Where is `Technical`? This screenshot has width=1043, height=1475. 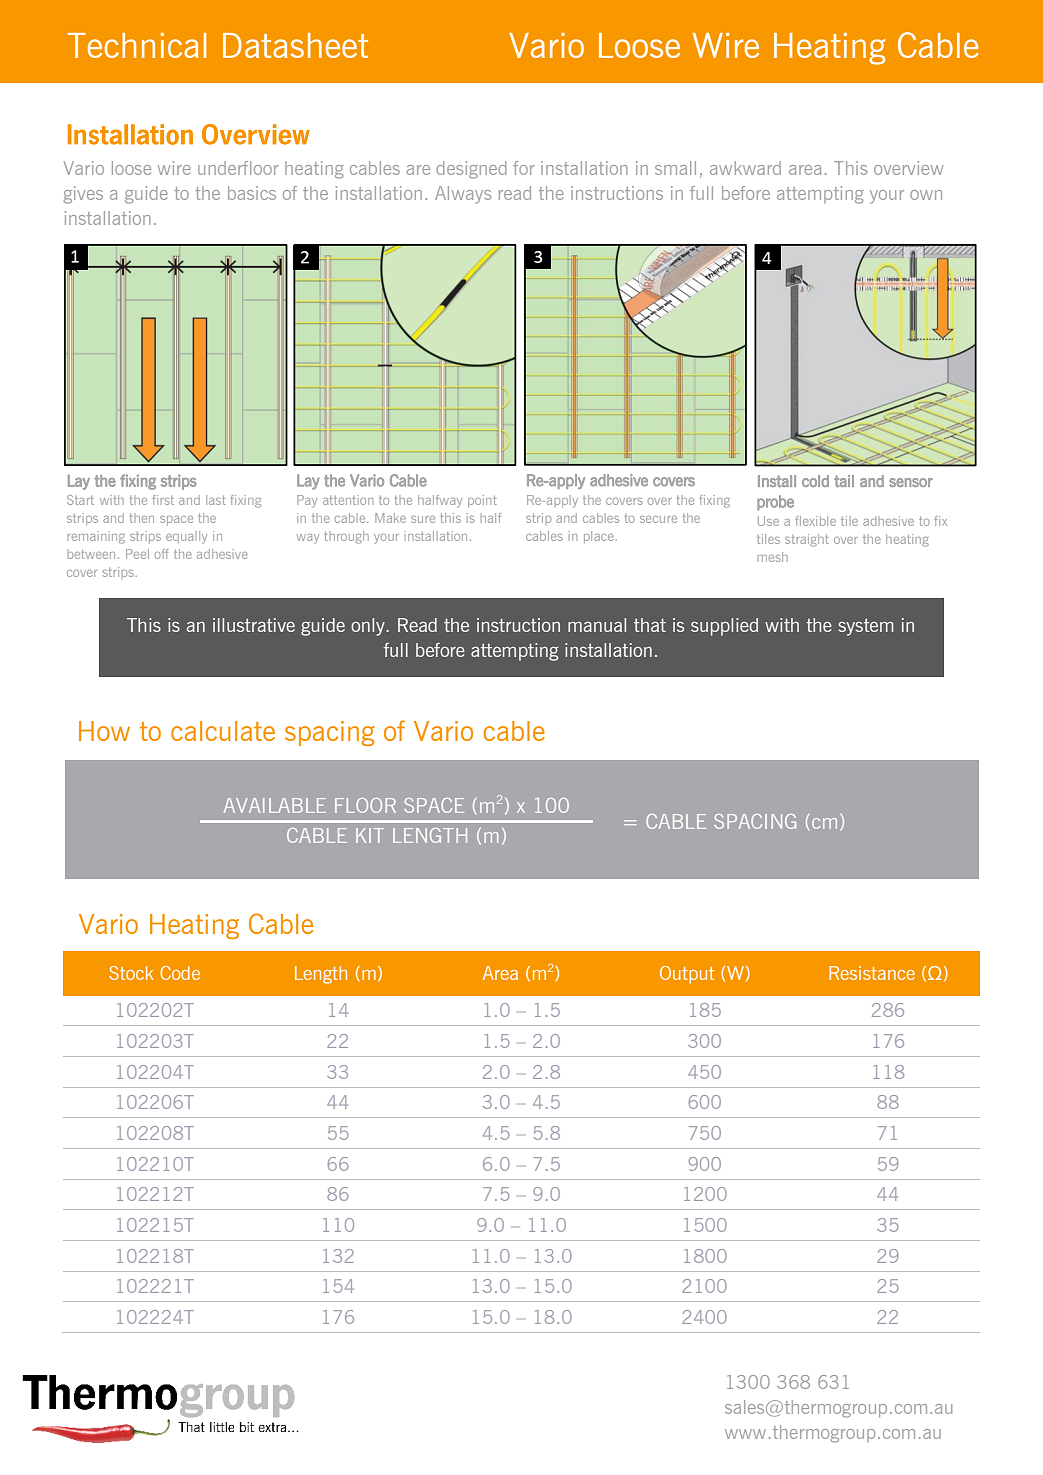
Technical is located at coordinates (137, 45).
